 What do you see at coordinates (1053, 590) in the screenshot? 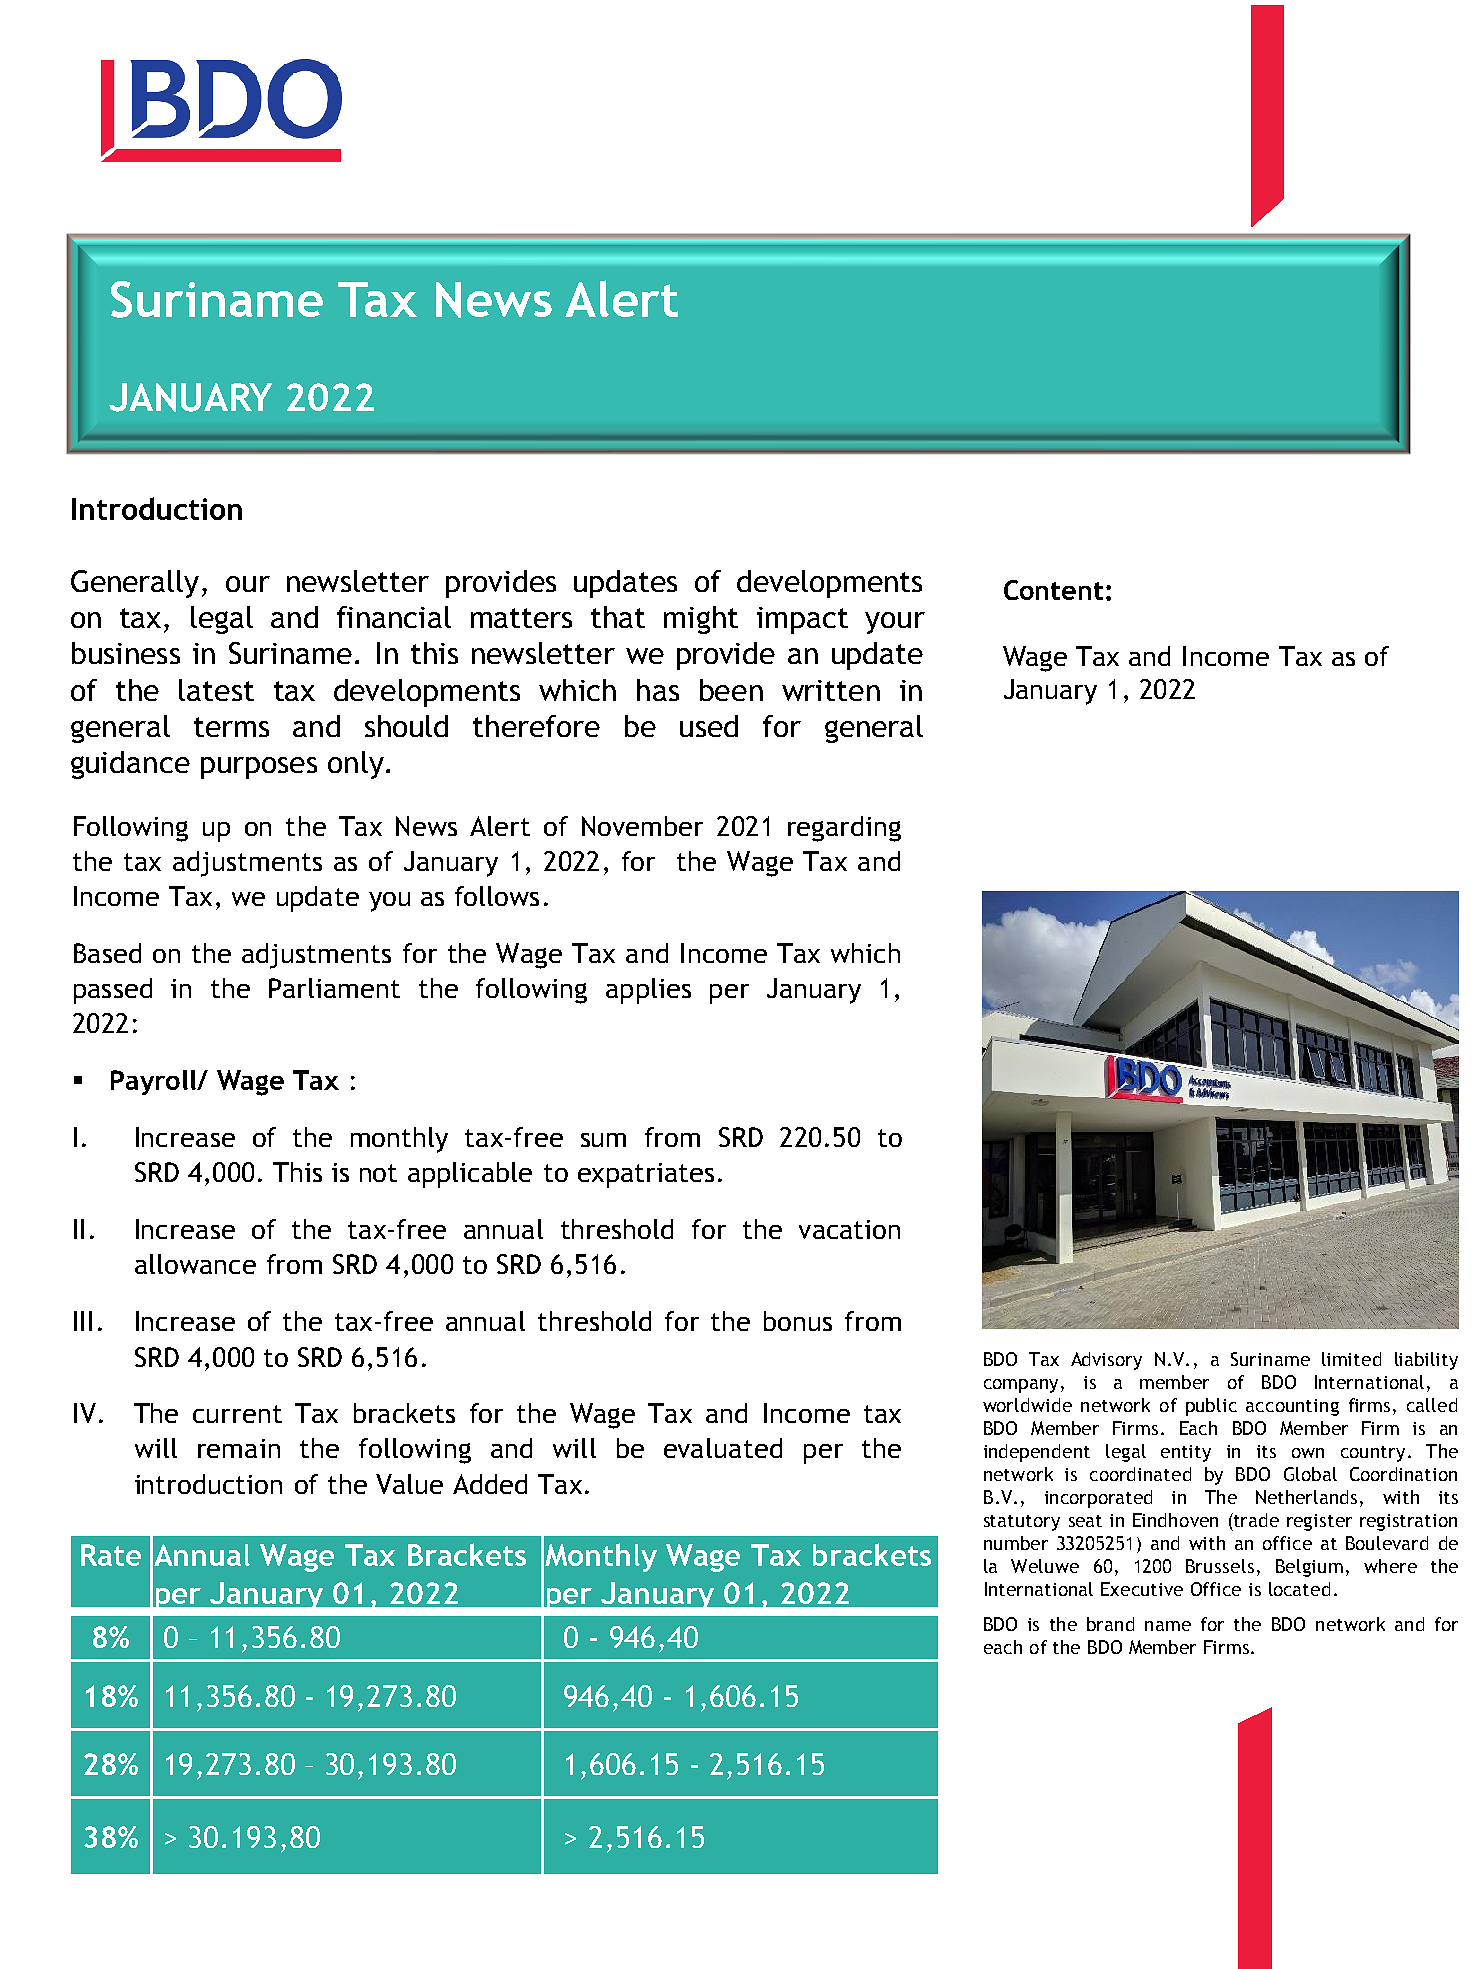
I see `Content` at bounding box center [1053, 590].
